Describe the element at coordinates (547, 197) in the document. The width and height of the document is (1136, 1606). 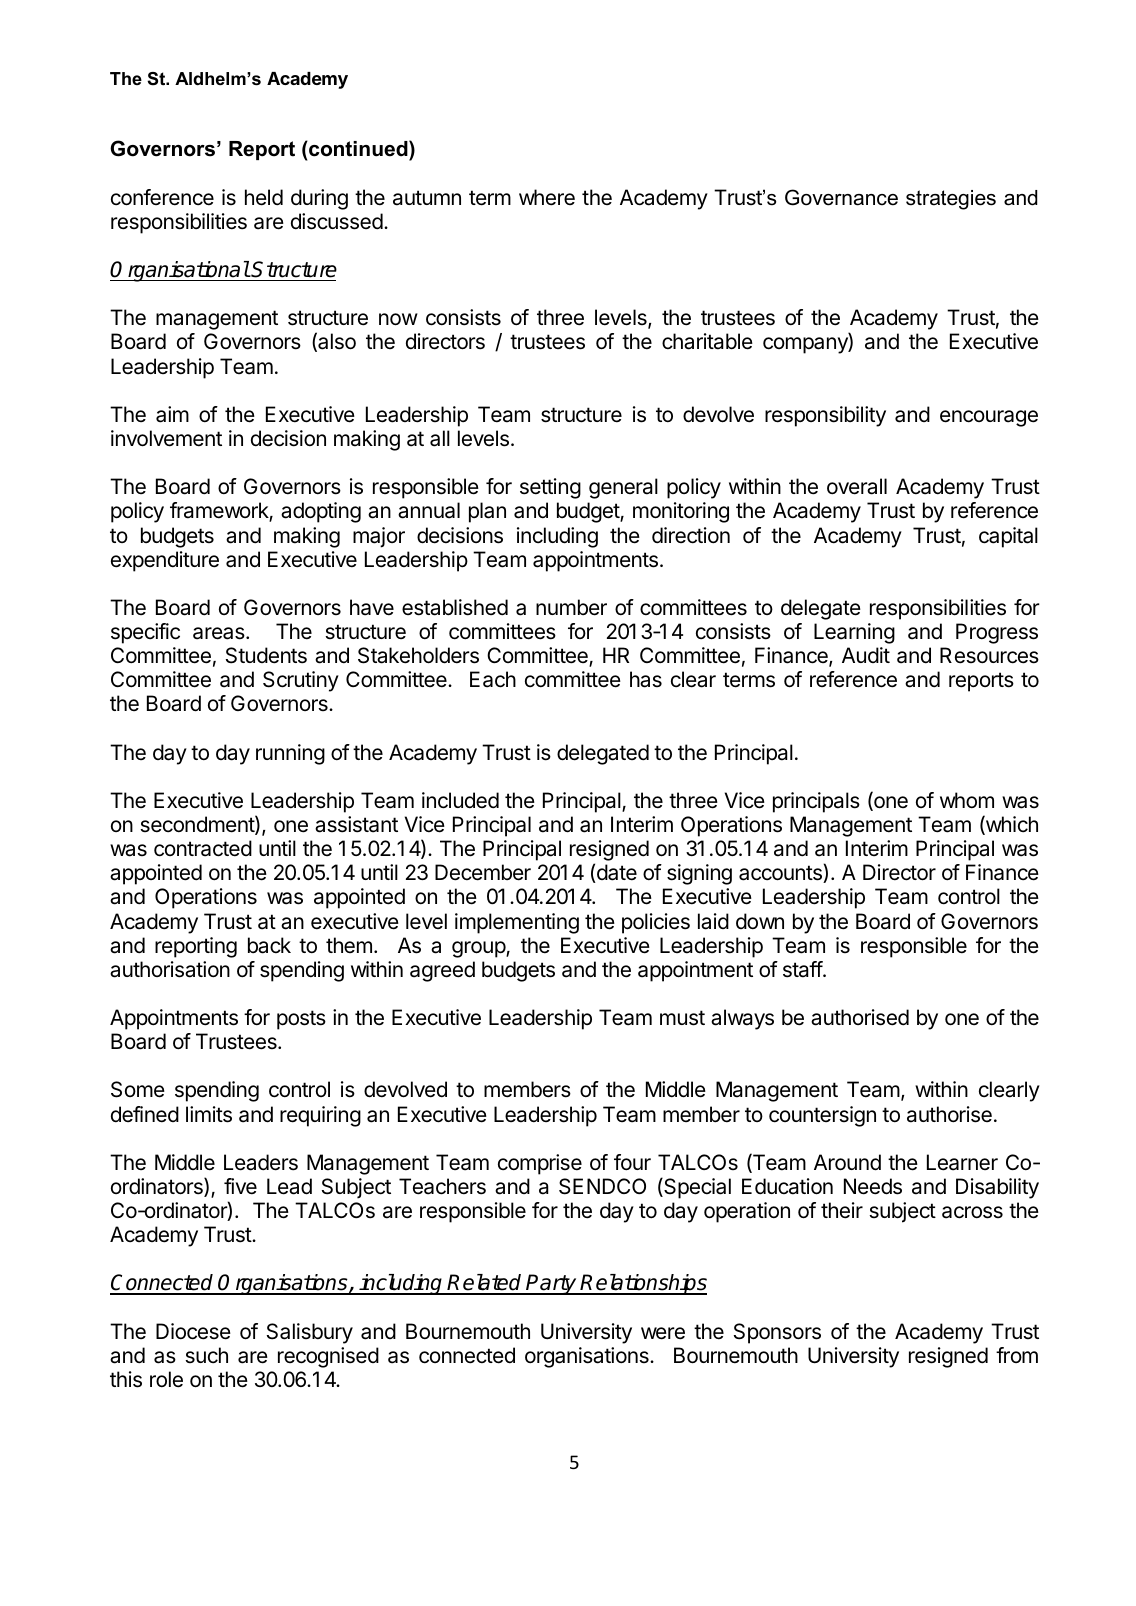
I see `where` at that location.
